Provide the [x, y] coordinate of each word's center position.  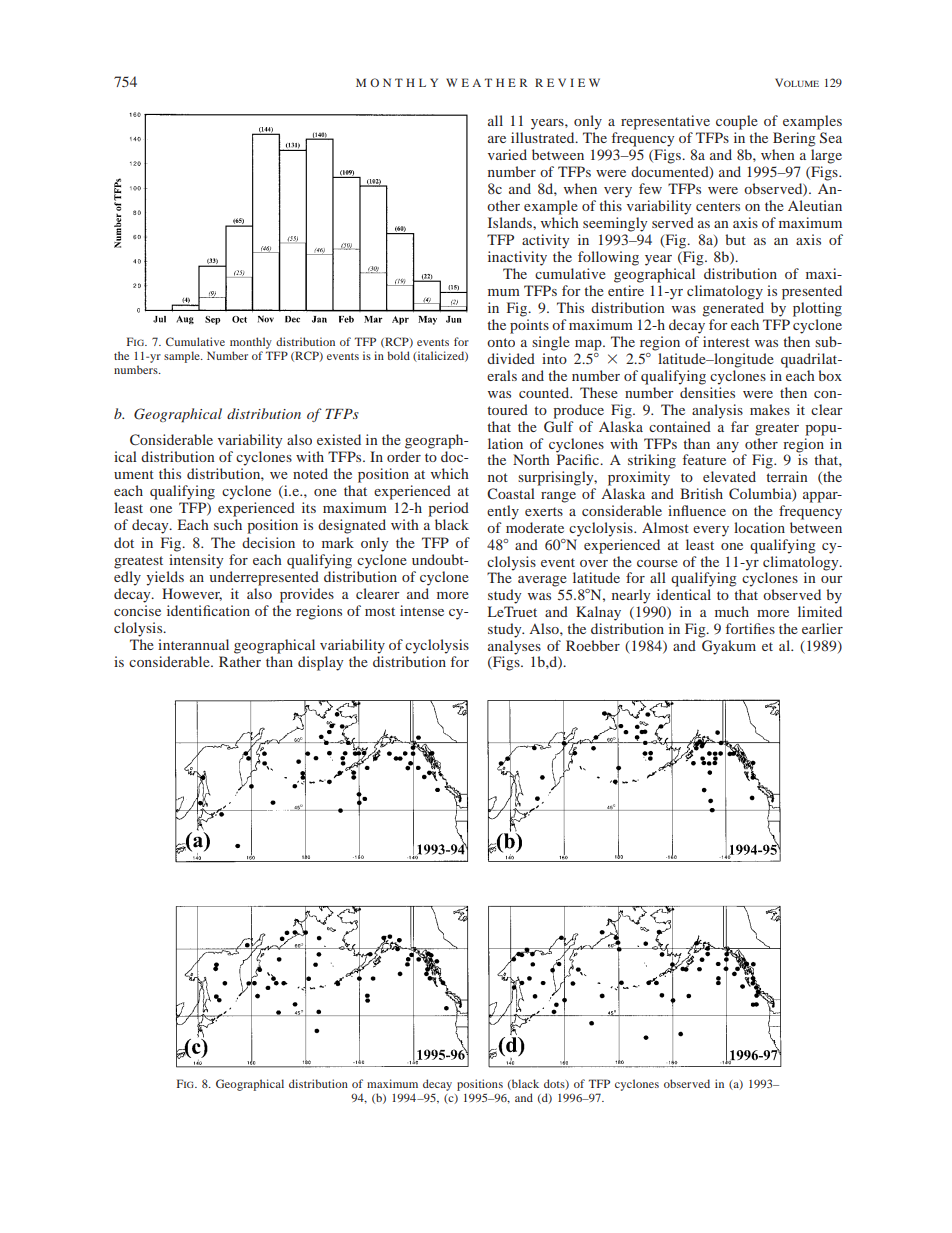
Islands [511, 222]
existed [339, 439]
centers [718, 206]
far [740, 426]
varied [507, 154]
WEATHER [486, 82]
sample [183, 357]
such [228, 524]
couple [737, 122]
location [759, 527]
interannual [193, 644]
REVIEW [567, 82]
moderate [535, 527]
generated [733, 309]
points [529, 326]
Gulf [559, 425]
